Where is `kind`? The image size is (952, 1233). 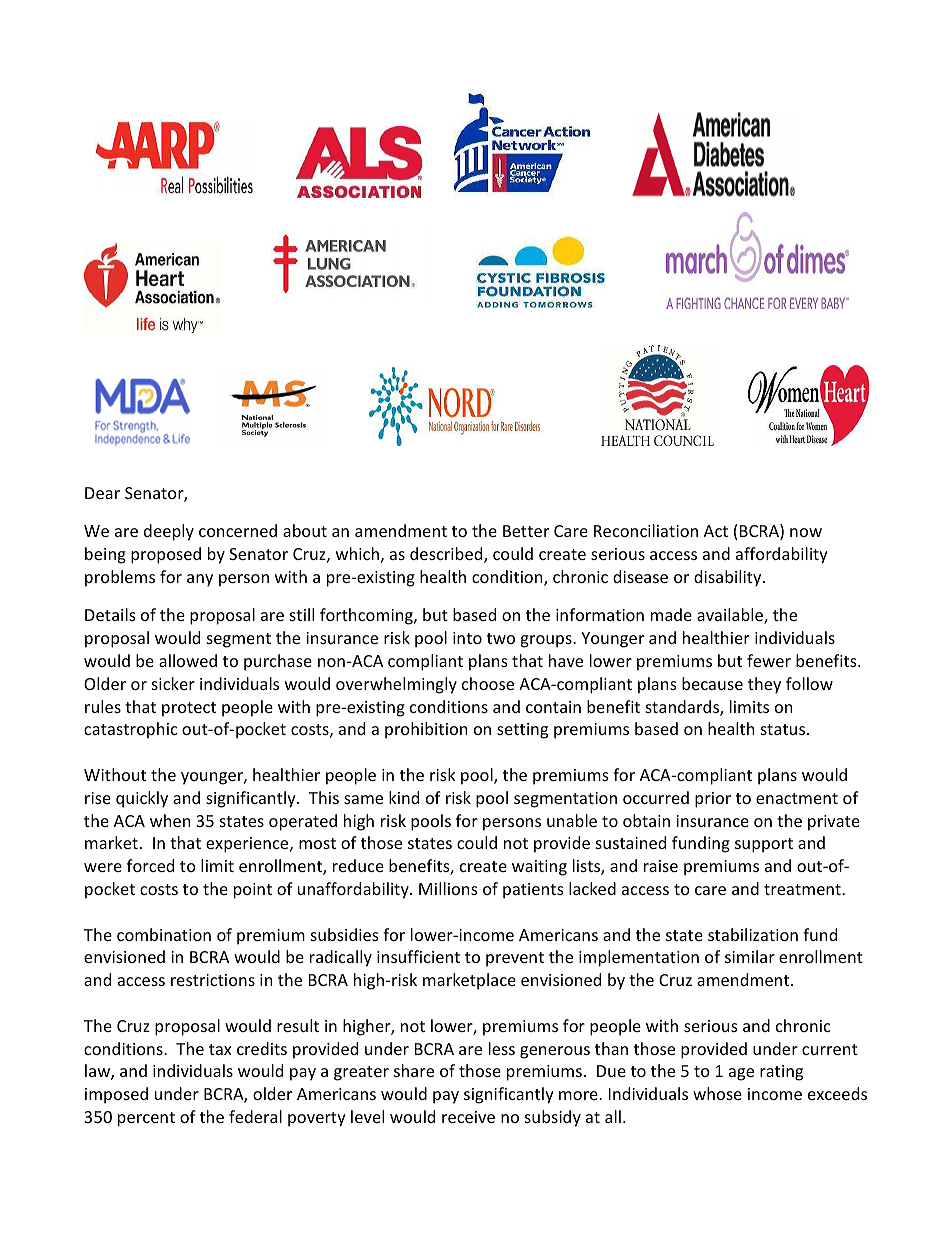
kind is located at coordinates (404, 797).
